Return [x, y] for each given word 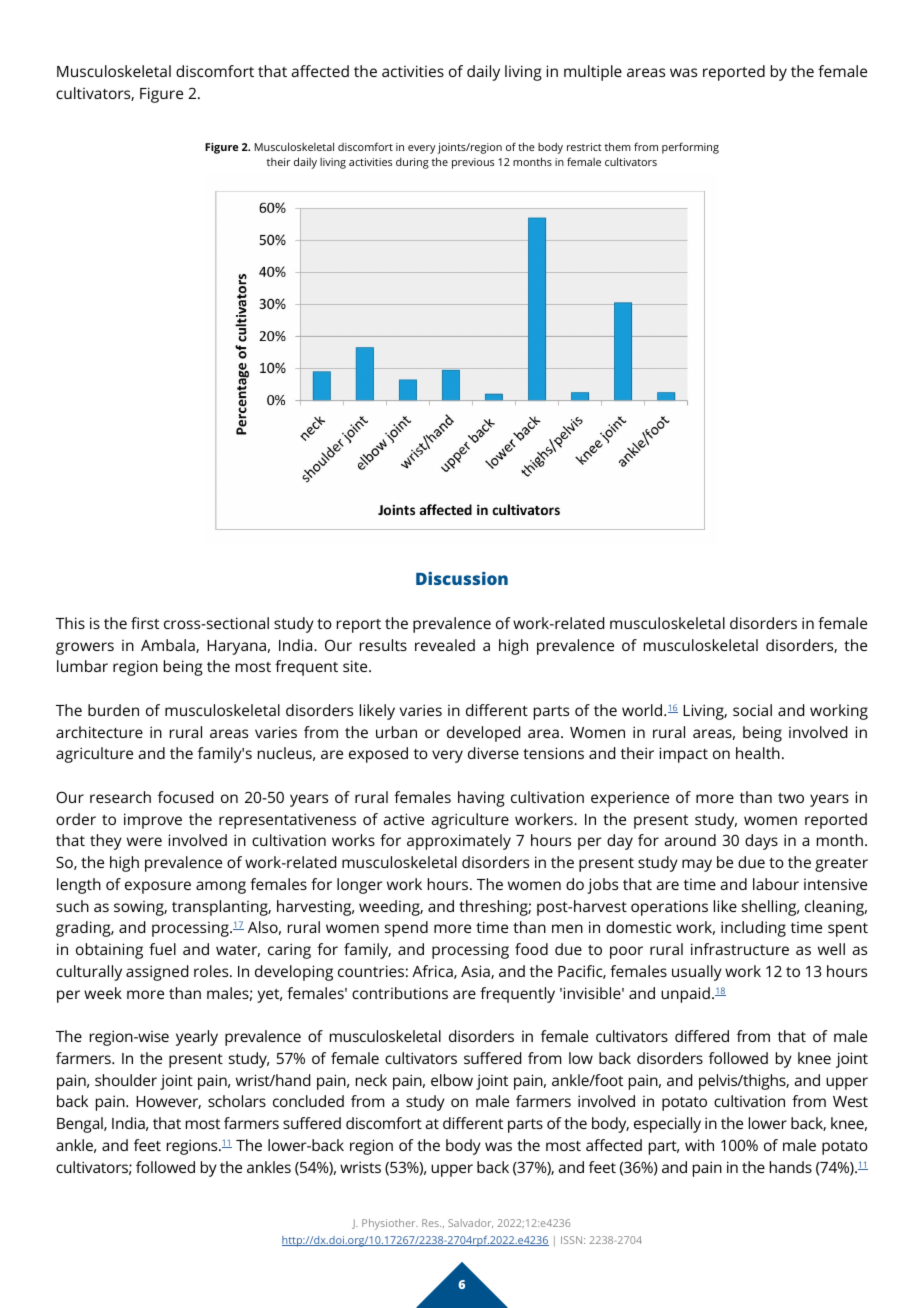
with [699, 1145]
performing [690, 148]
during [412, 163]
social [752, 710]
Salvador [470, 1223]
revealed [445, 645]
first [145, 623]
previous [473, 163]
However [168, 1102]
